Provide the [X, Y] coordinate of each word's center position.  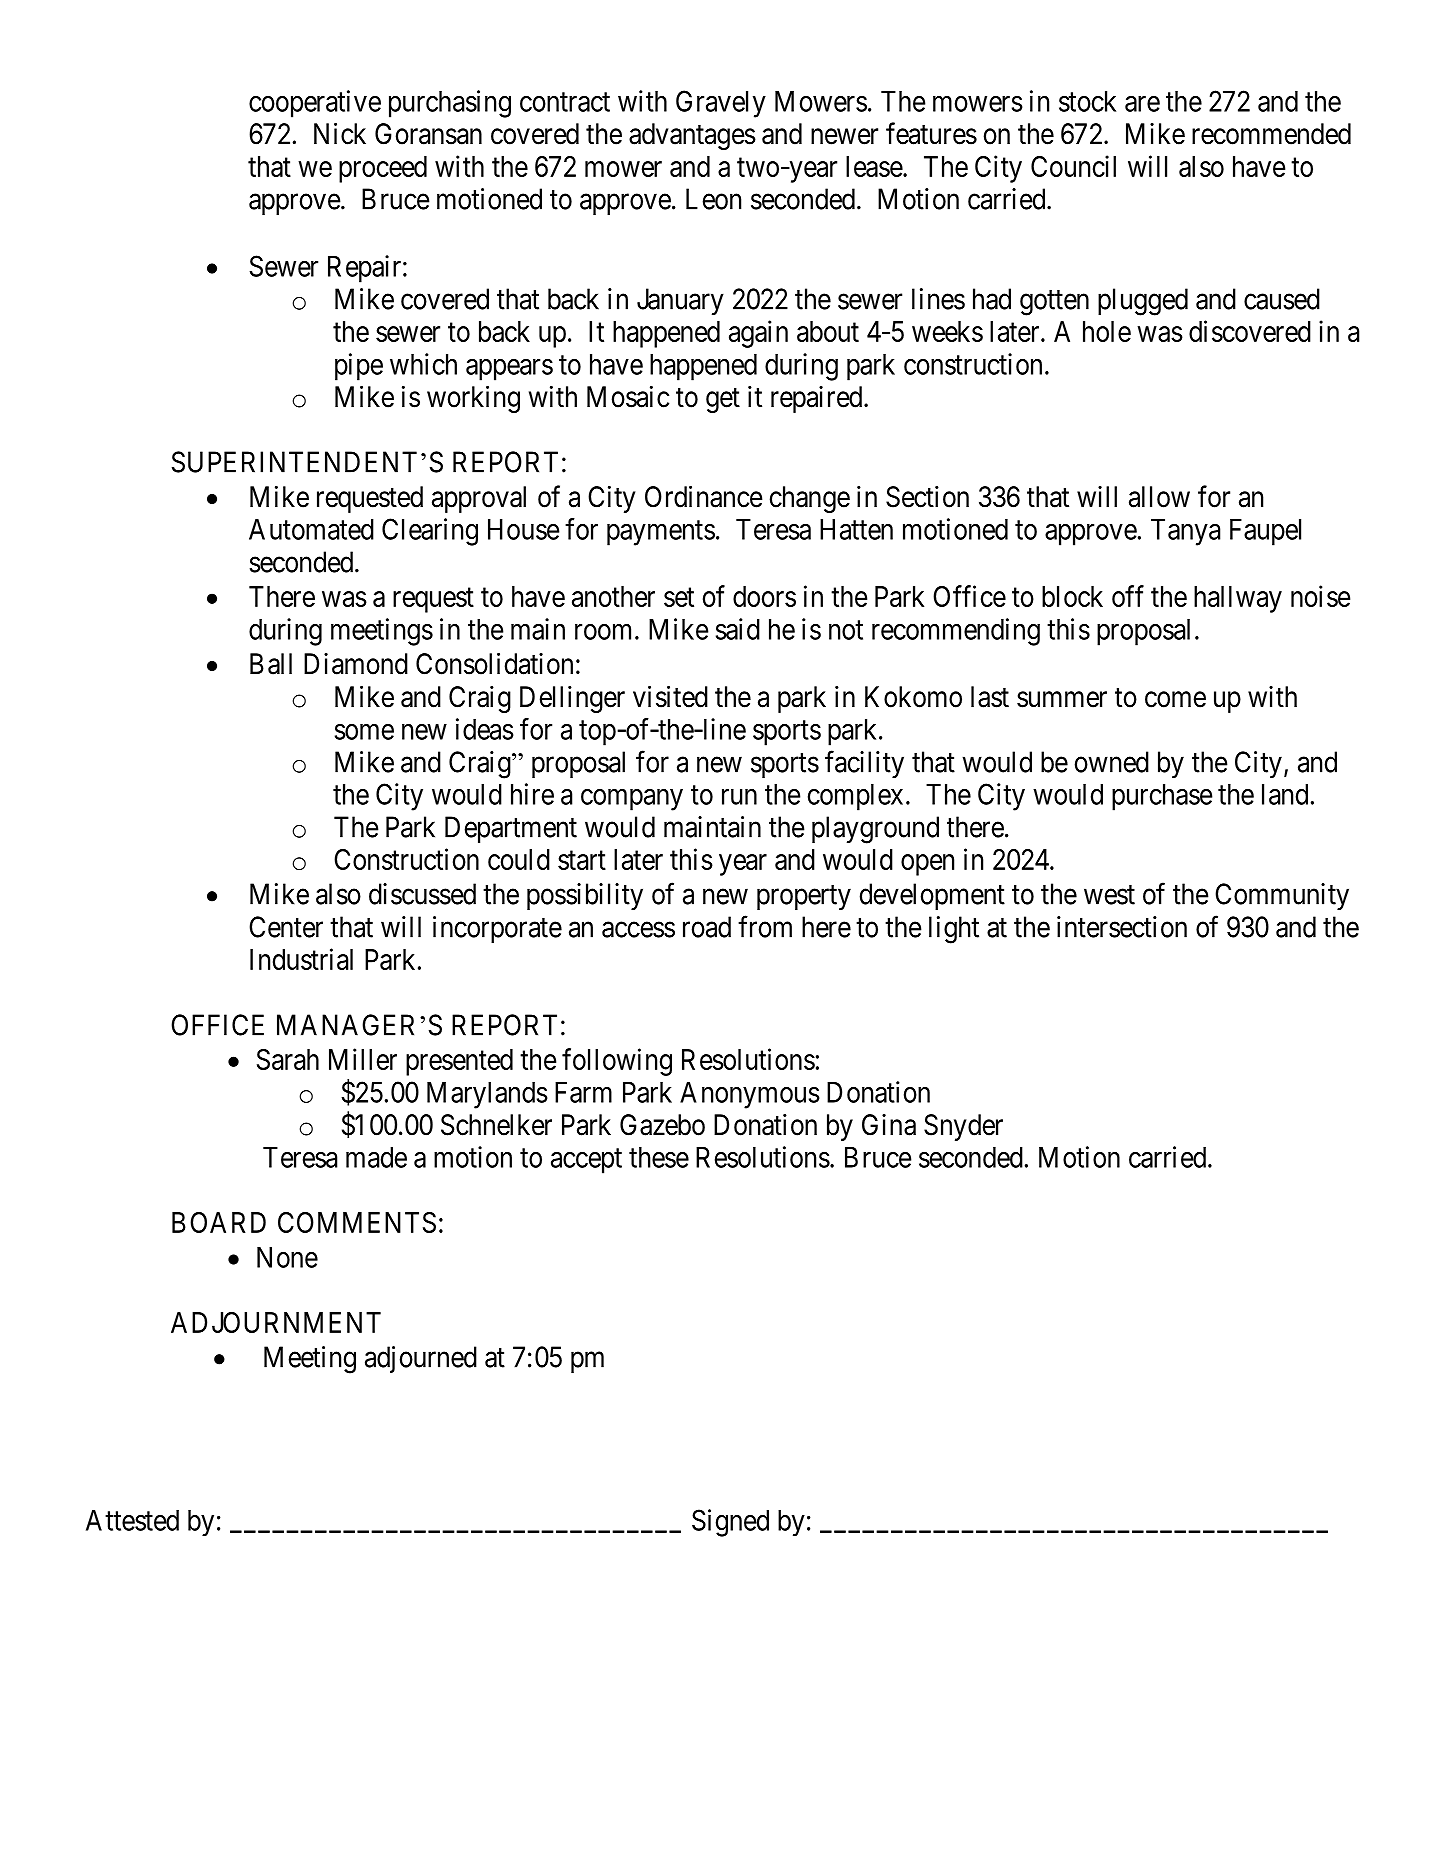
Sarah [288, 1059]
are [1142, 104]
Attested [132, 1520]
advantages [692, 136]
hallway [1238, 599]
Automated [311, 529]
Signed [730, 1523]
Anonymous [750, 1095]
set [679, 597]
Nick [340, 133]
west [1109, 895]
